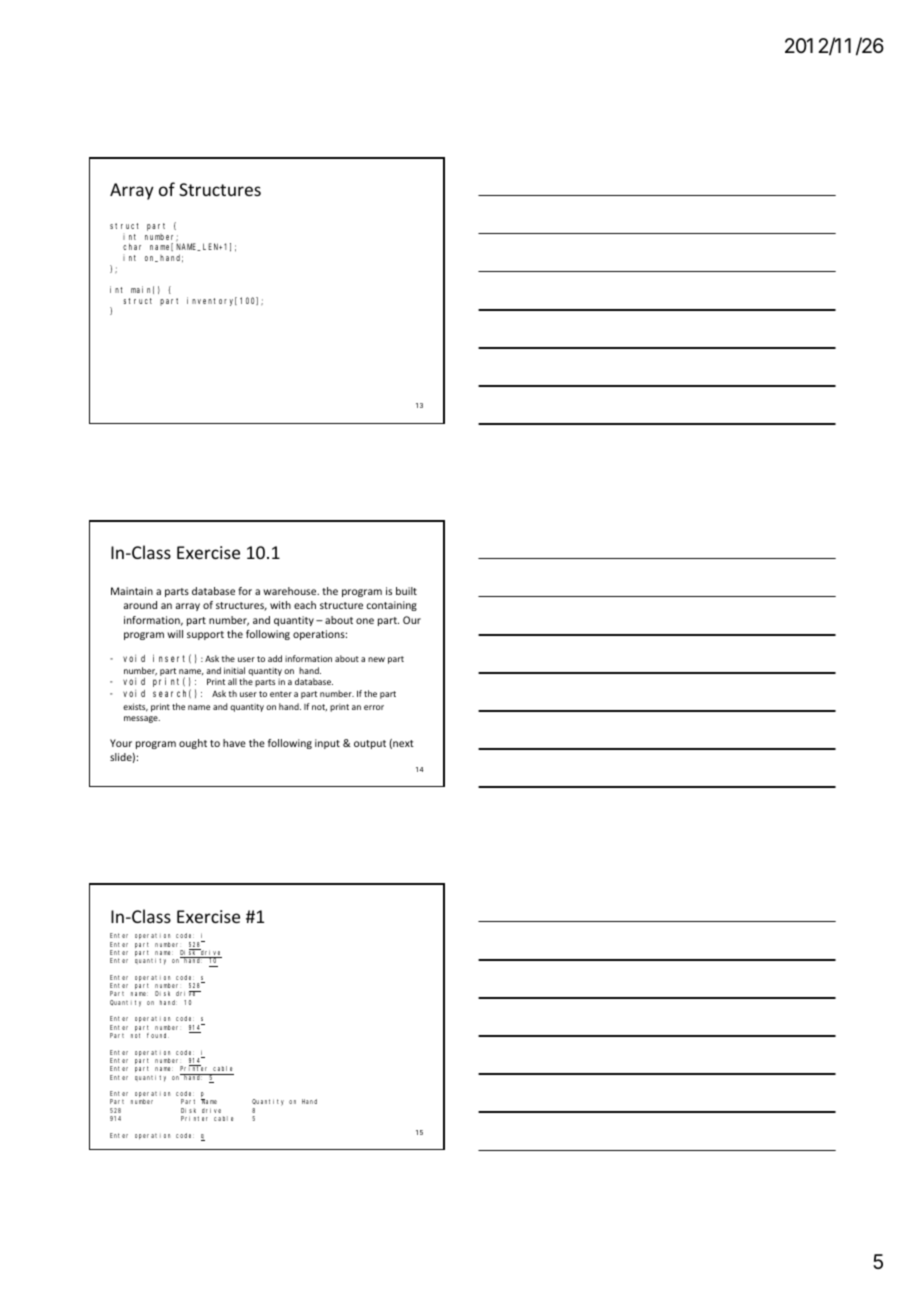 The height and width of the screenshot is (1308, 924). I want to click on around, so click(140, 605).
